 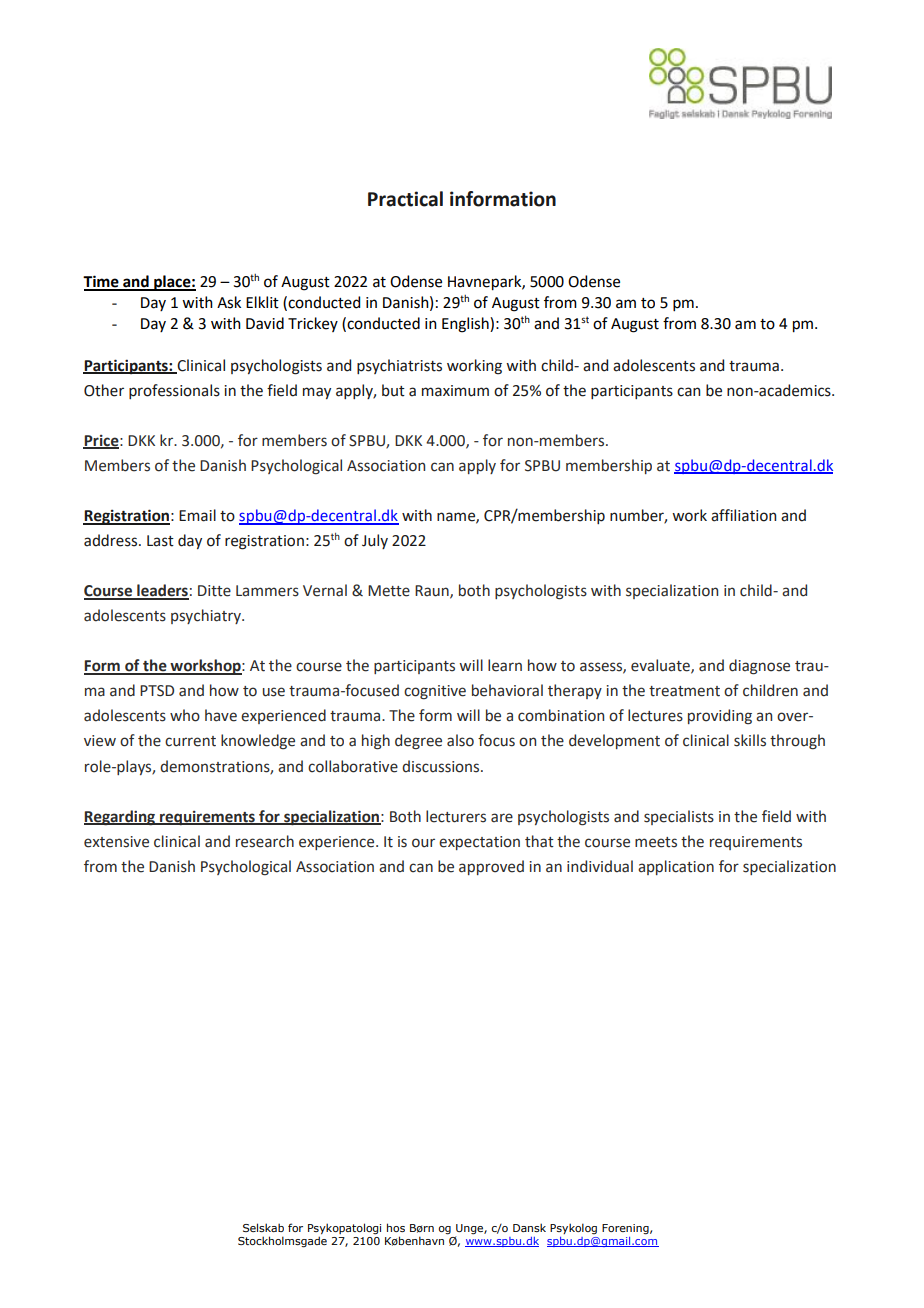 What do you see at coordinates (116, 842) in the image?
I see `extensive` at bounding box center [116, 842].
